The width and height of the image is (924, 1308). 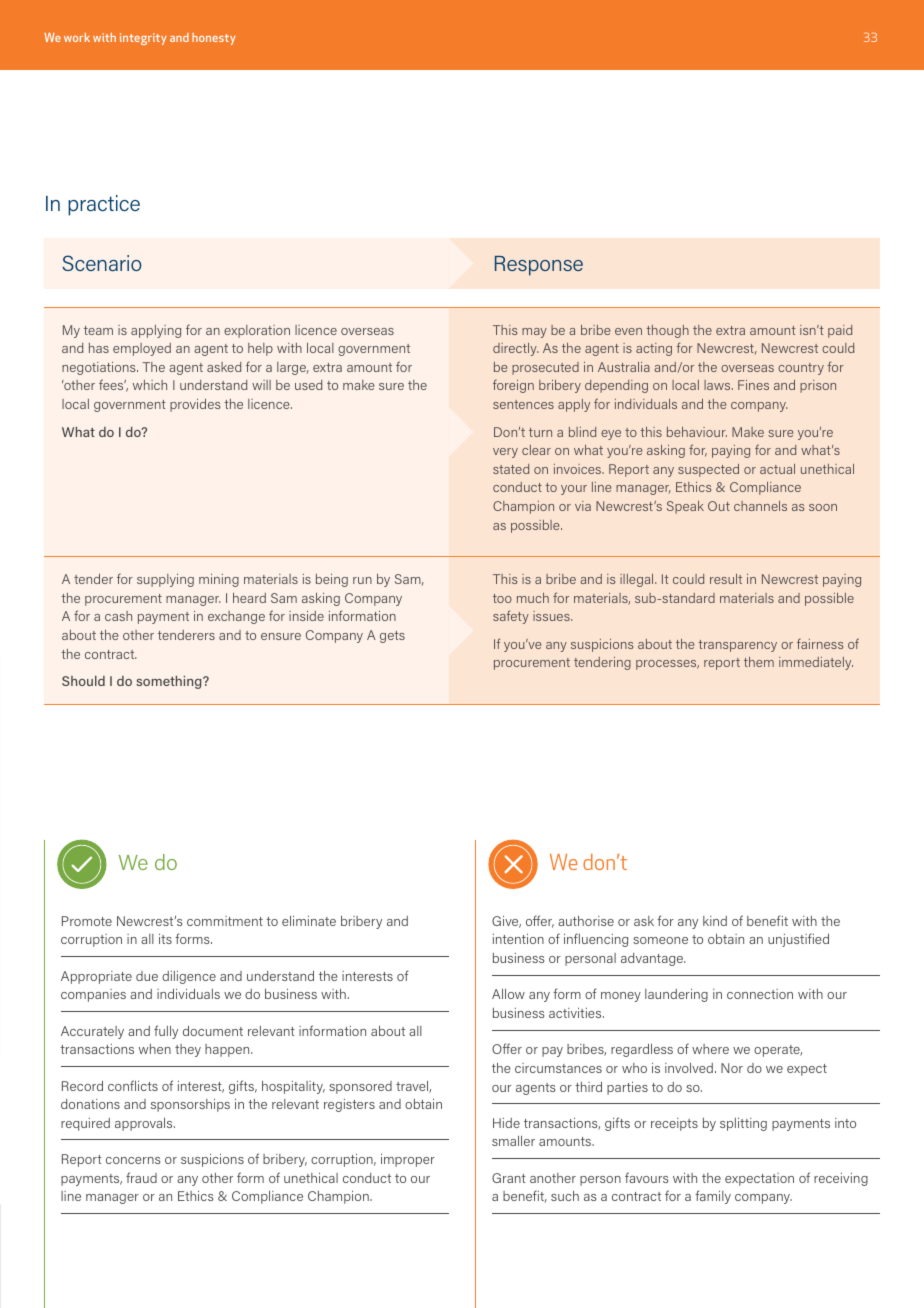 What do you see at coordinates (143, 39) in the image?
I see `integrity` at bounding box center [143, 39].
